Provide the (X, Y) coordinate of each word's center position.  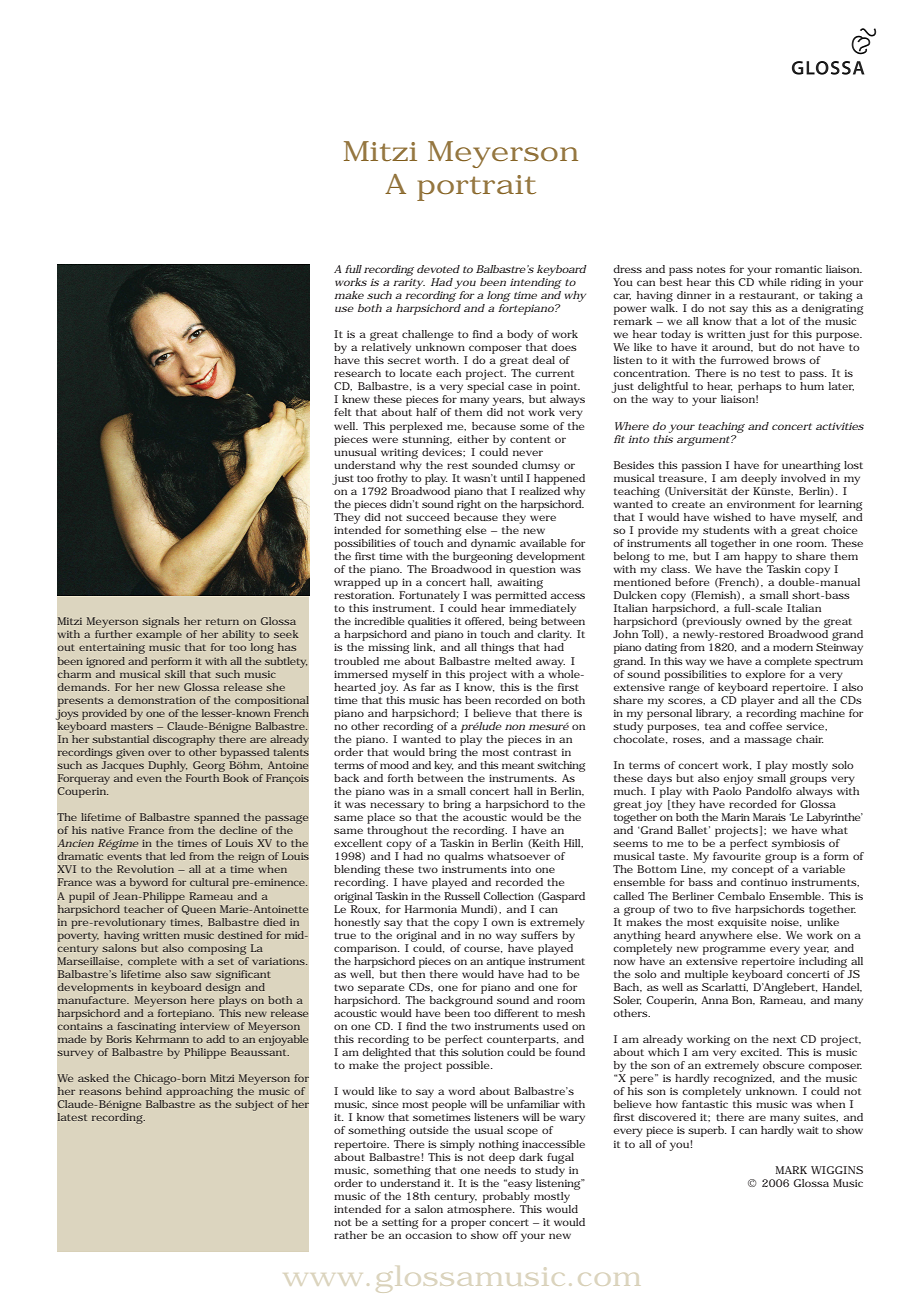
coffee (765, 726)
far (428, 687)
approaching (199, 1094)
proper (468, 1224)
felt (343, 412)
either (473, 439)
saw (201, 975)
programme (734, 950)
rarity (409, 283)
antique (505, 962)
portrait (476, 188)
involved (803, 478)
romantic (798, 269)
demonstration (157, 700)
